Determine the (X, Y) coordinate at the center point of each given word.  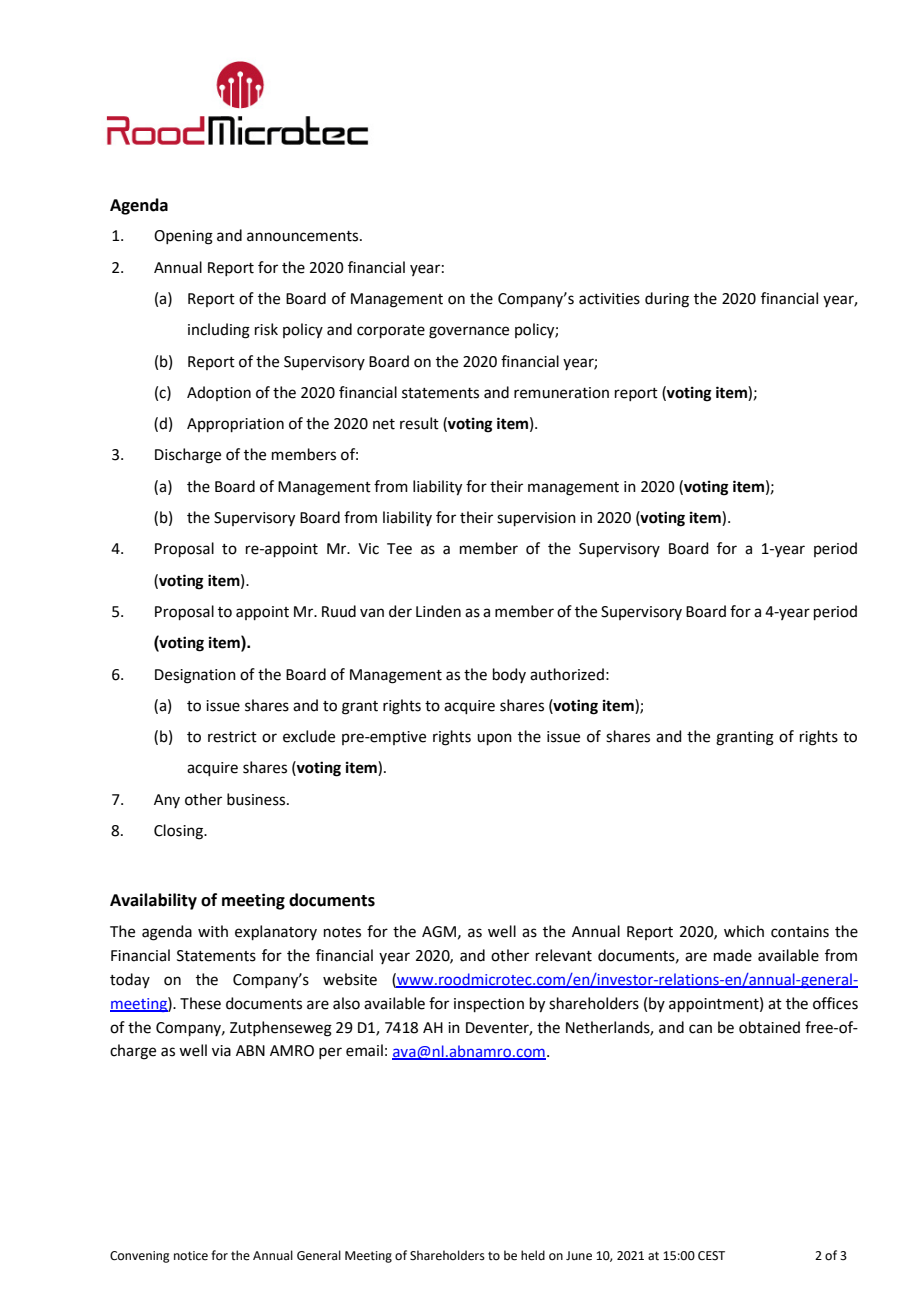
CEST (711, 1256)
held (533, 1255)
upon (494, 739)
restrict (232, 737)
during (667, 300)
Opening (183, 237)
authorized (567, 674)
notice (191, 1256)
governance (469, 332)
